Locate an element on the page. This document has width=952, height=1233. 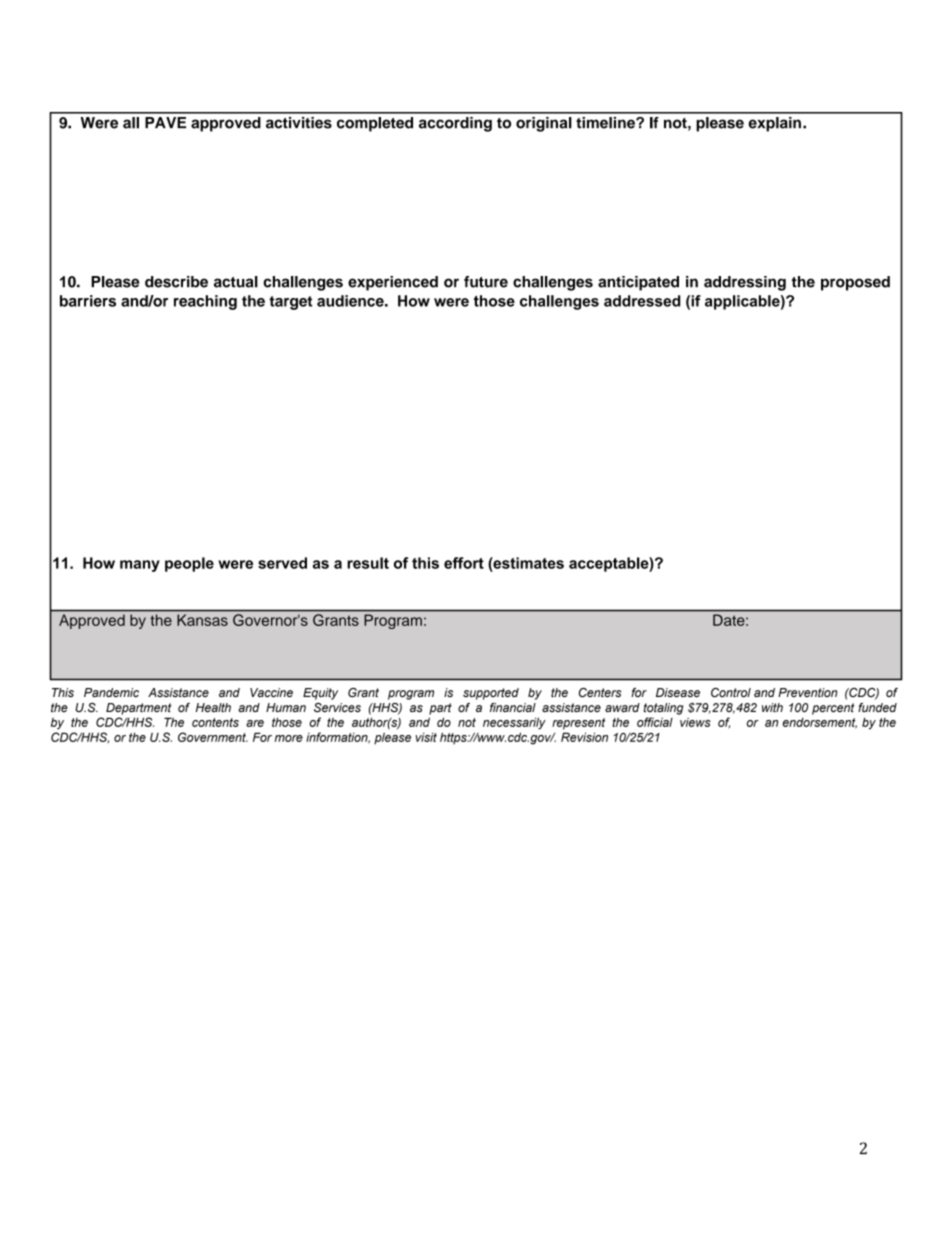
Prevention is located at coordinates (807, 692).
